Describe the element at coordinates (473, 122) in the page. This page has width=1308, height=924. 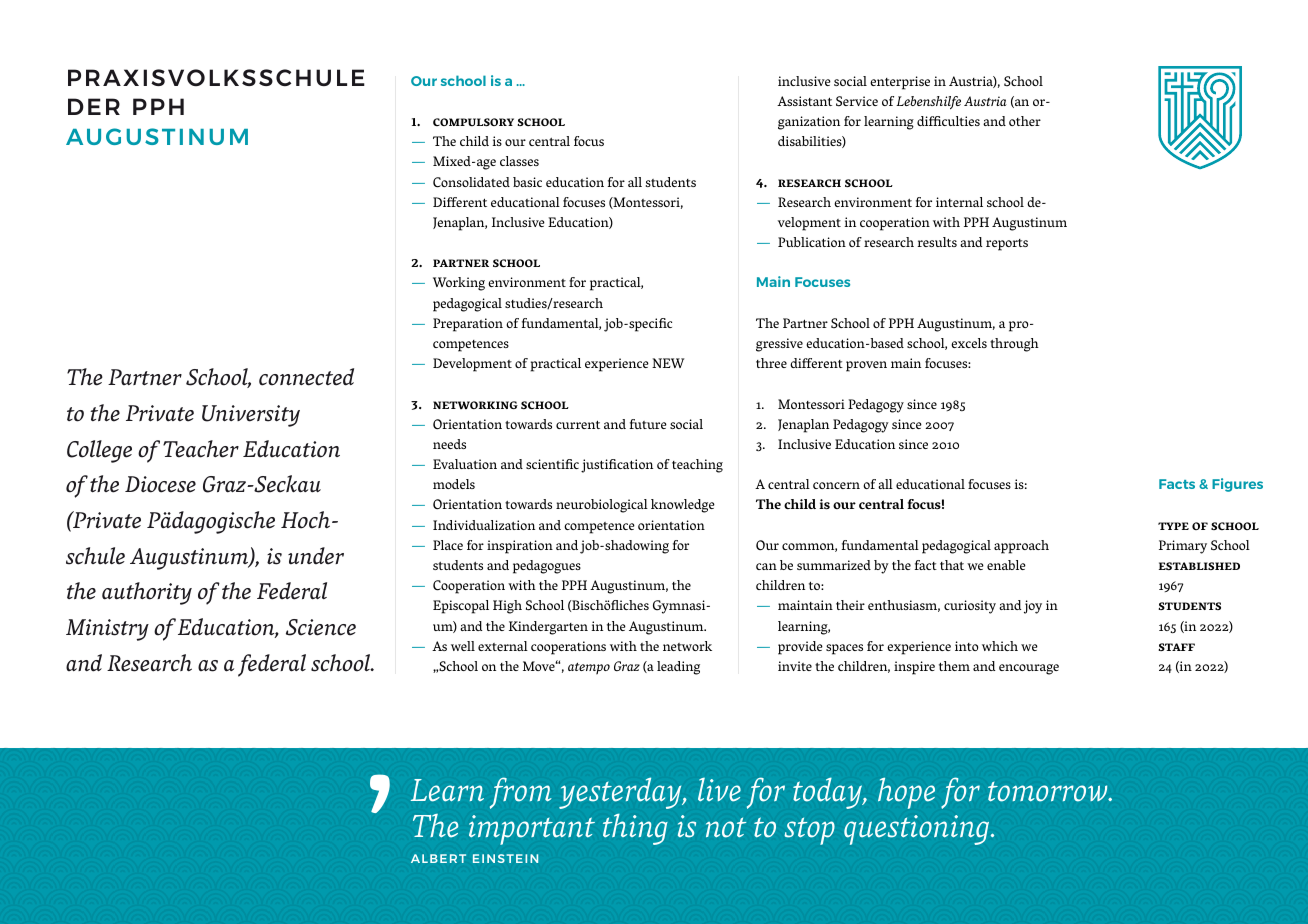
I see `compulsory` at that location.
